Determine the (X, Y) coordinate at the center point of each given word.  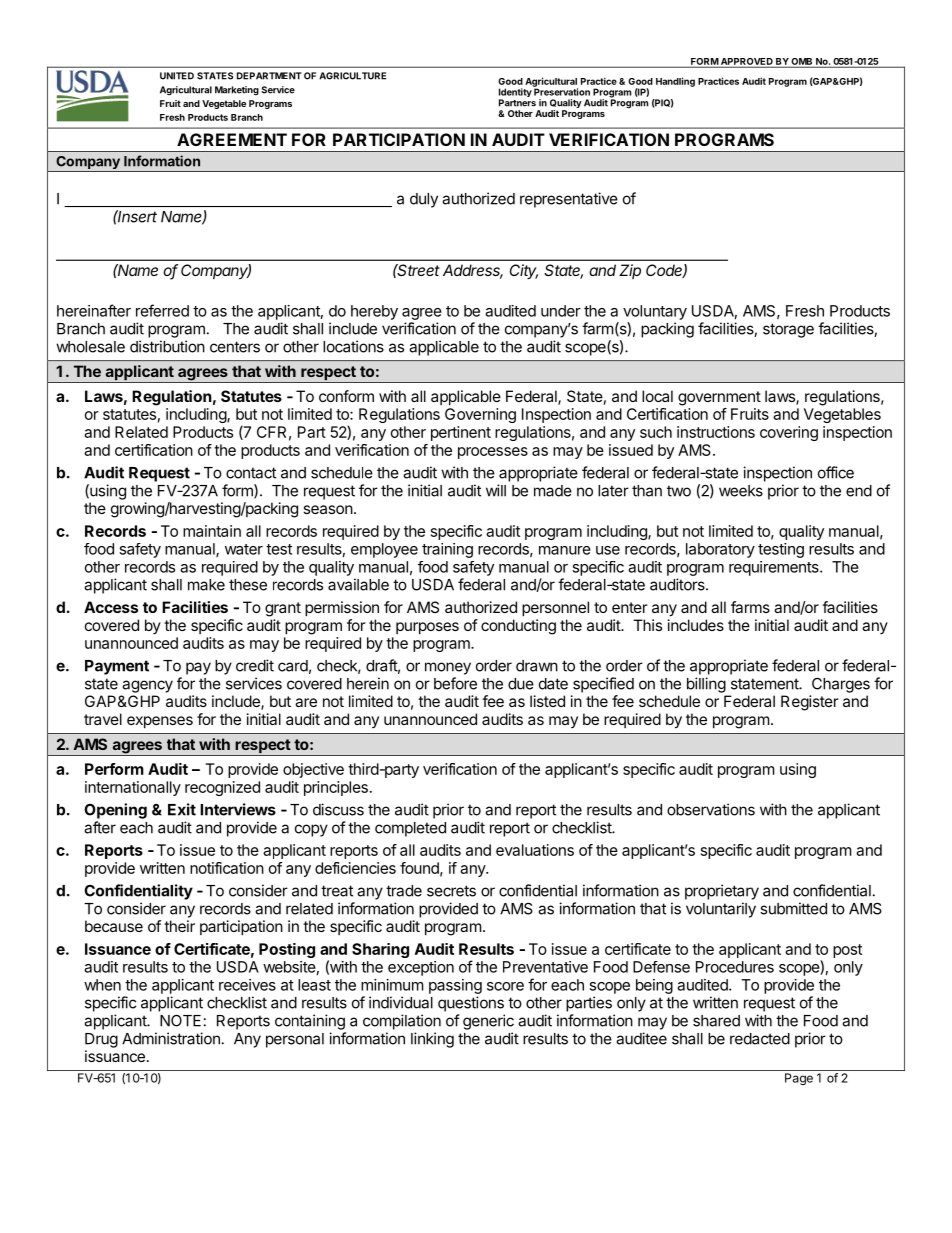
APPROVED (747, 62)
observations (711, 809)
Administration (171, 1038)
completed (410, 829)
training (447, 550)
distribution (167, 346)
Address (473, 271)
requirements (775, 568)
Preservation (561, 91)
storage (788, 330)
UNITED (177, 76)
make (206, 585)
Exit (182, 809)
